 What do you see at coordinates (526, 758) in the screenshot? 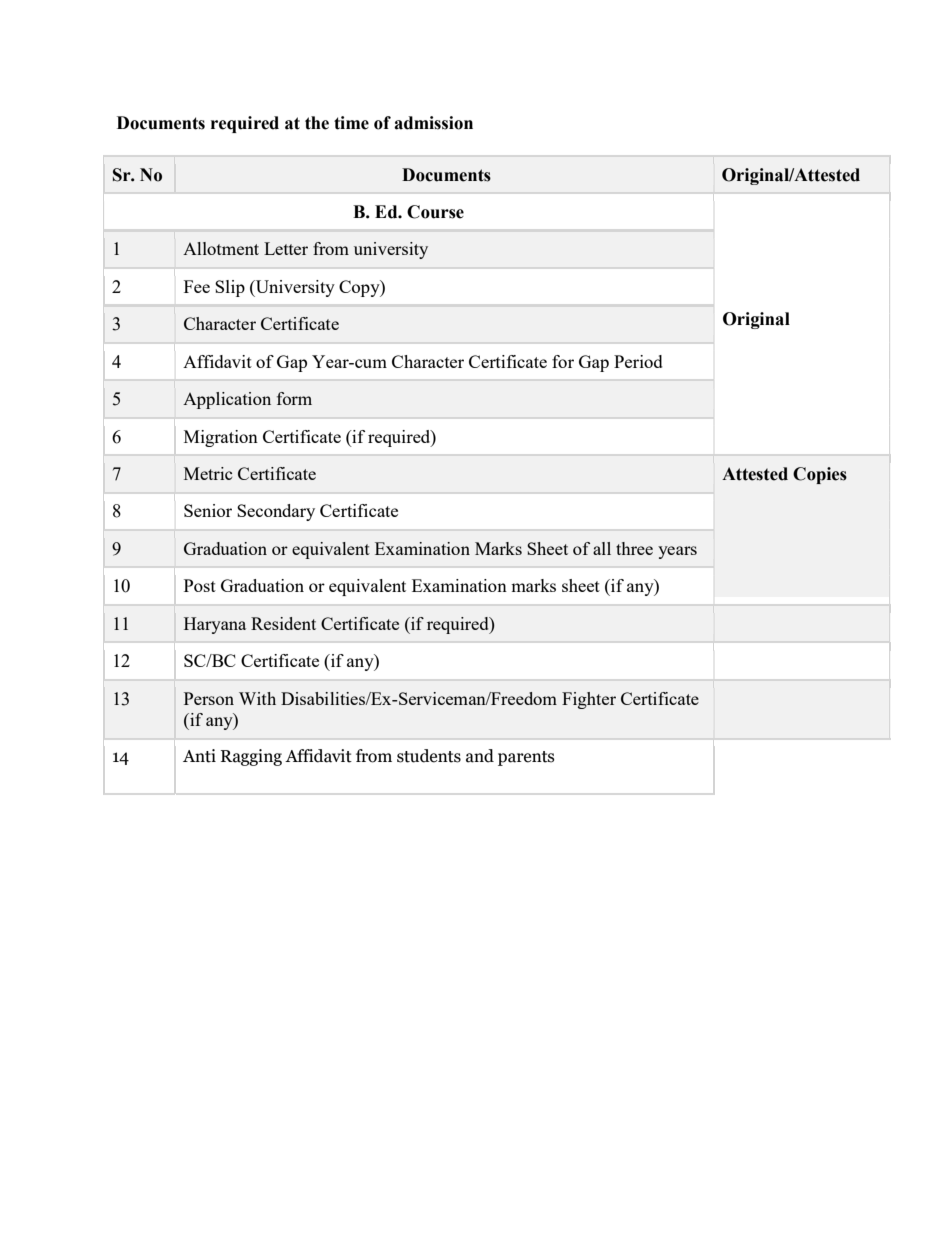
I see `parents` at bounding box center [526, 758].
